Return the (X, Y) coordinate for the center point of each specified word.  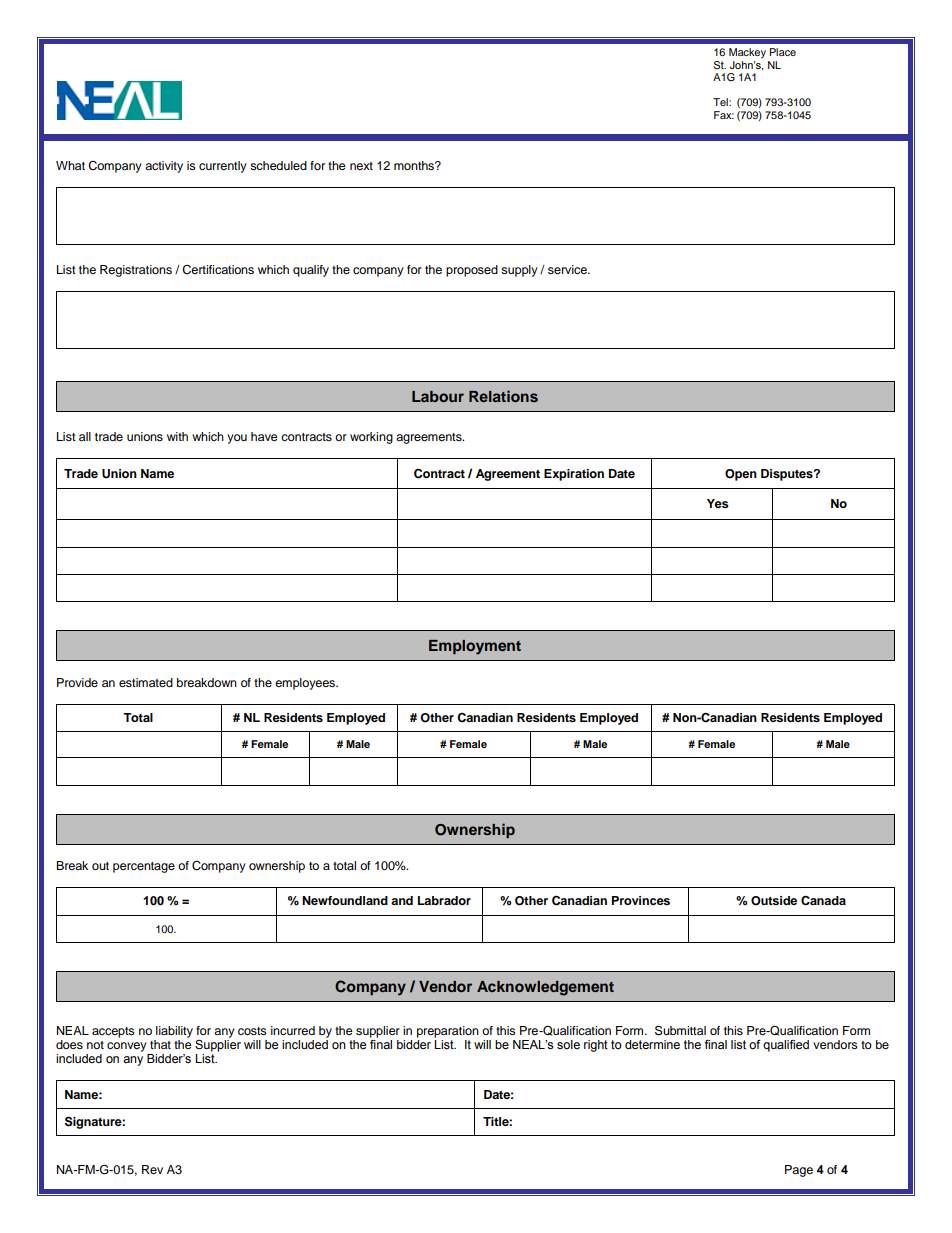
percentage (144, 867)
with (177, 436)
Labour (438, 396)
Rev (152, 1169)
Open (741, 475)
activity (164, 167)
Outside (774, 901)
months (415, 165)
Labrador (444, 900)
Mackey (747, 53)
